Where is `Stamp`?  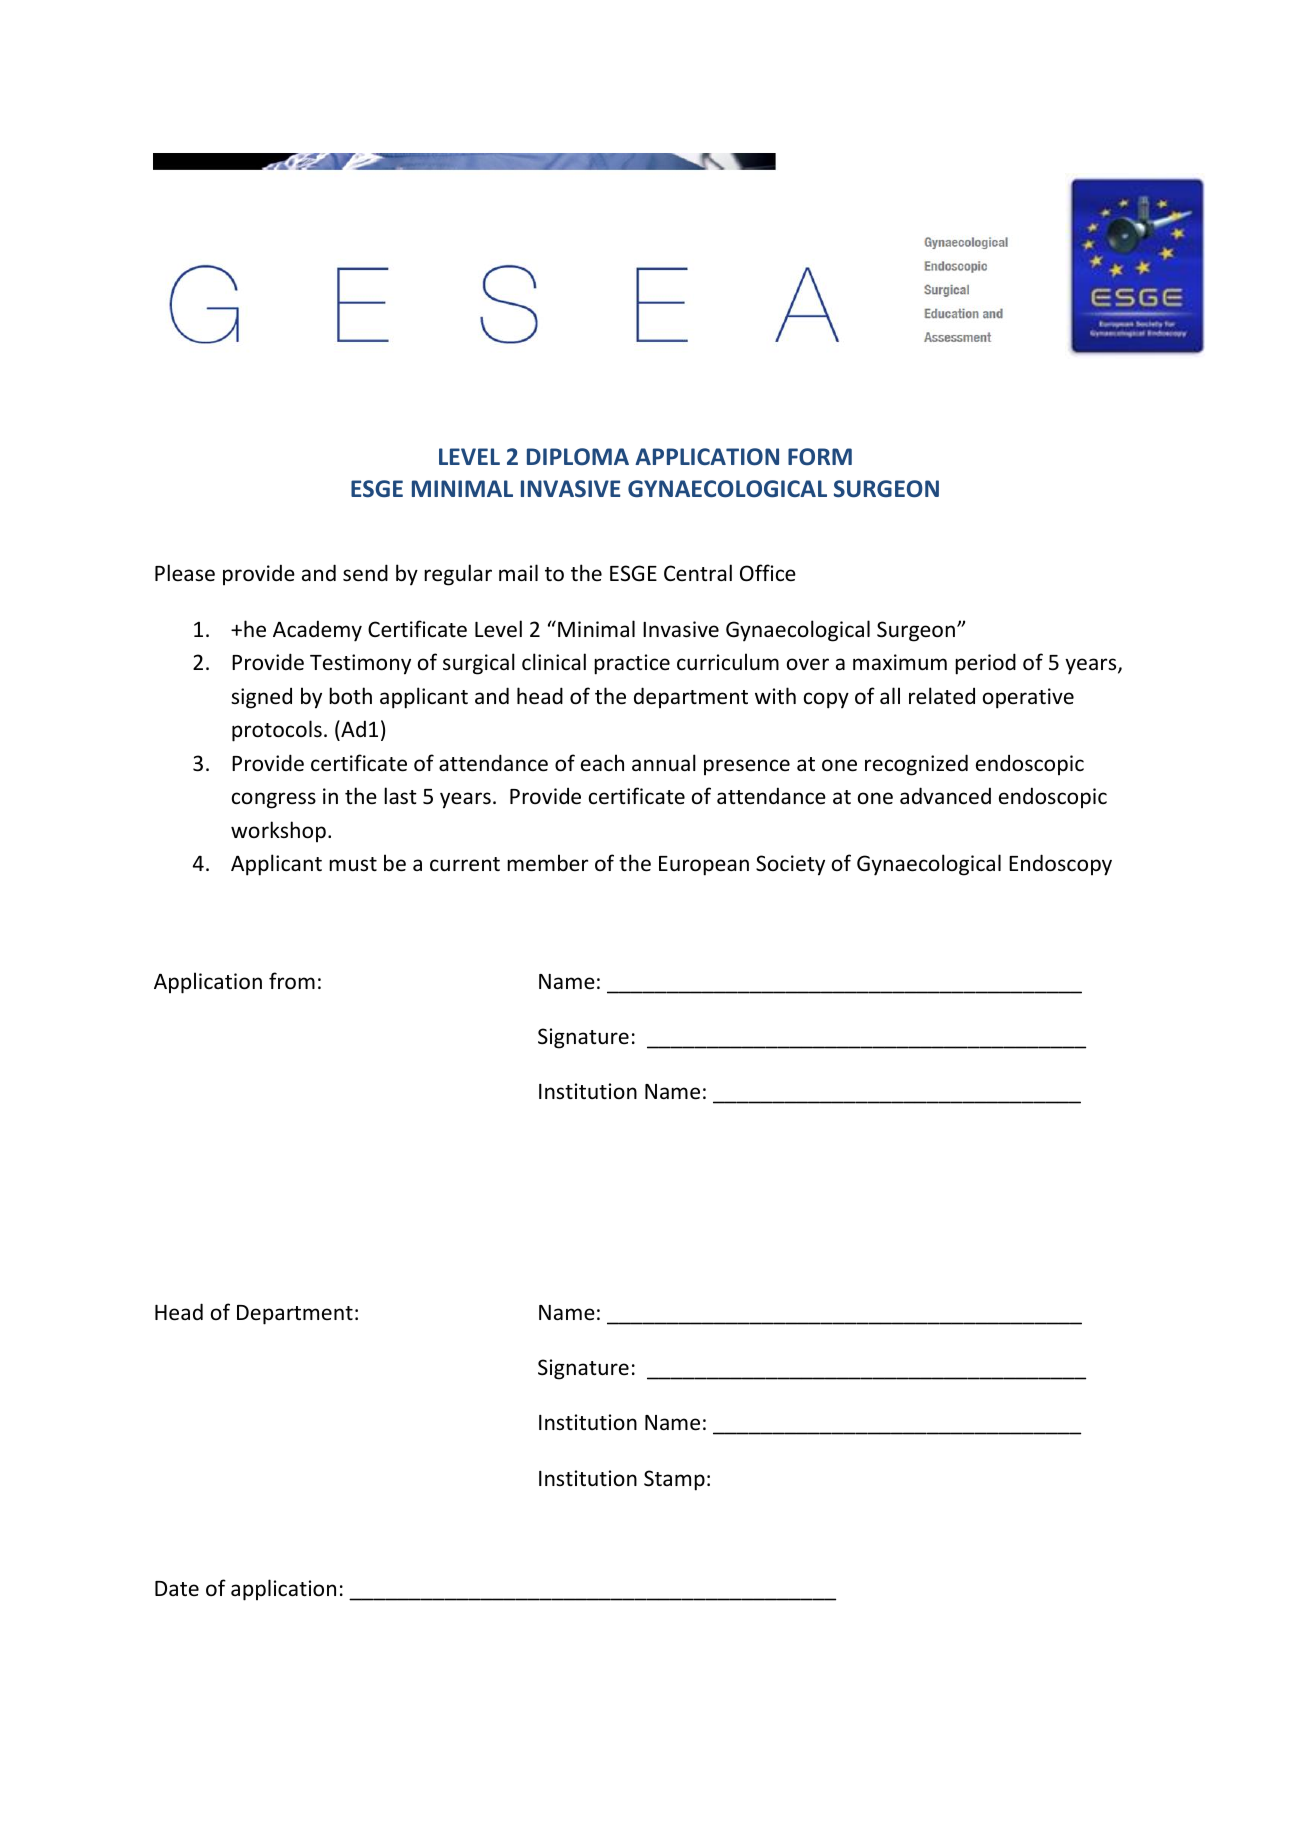 Stamp is located at coordinates (674, 1480).
